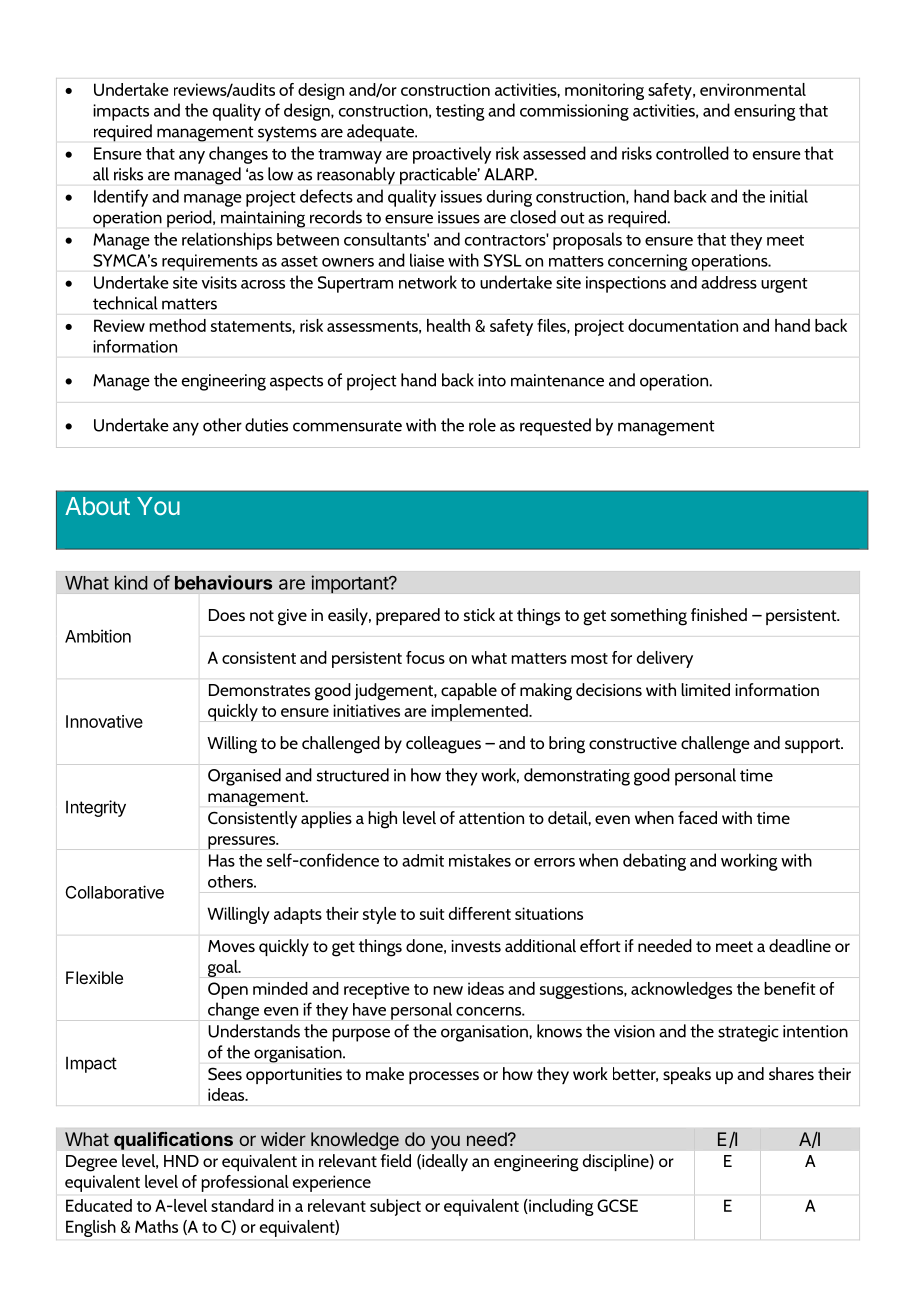  I want to click on limited, so click(705, 689).
